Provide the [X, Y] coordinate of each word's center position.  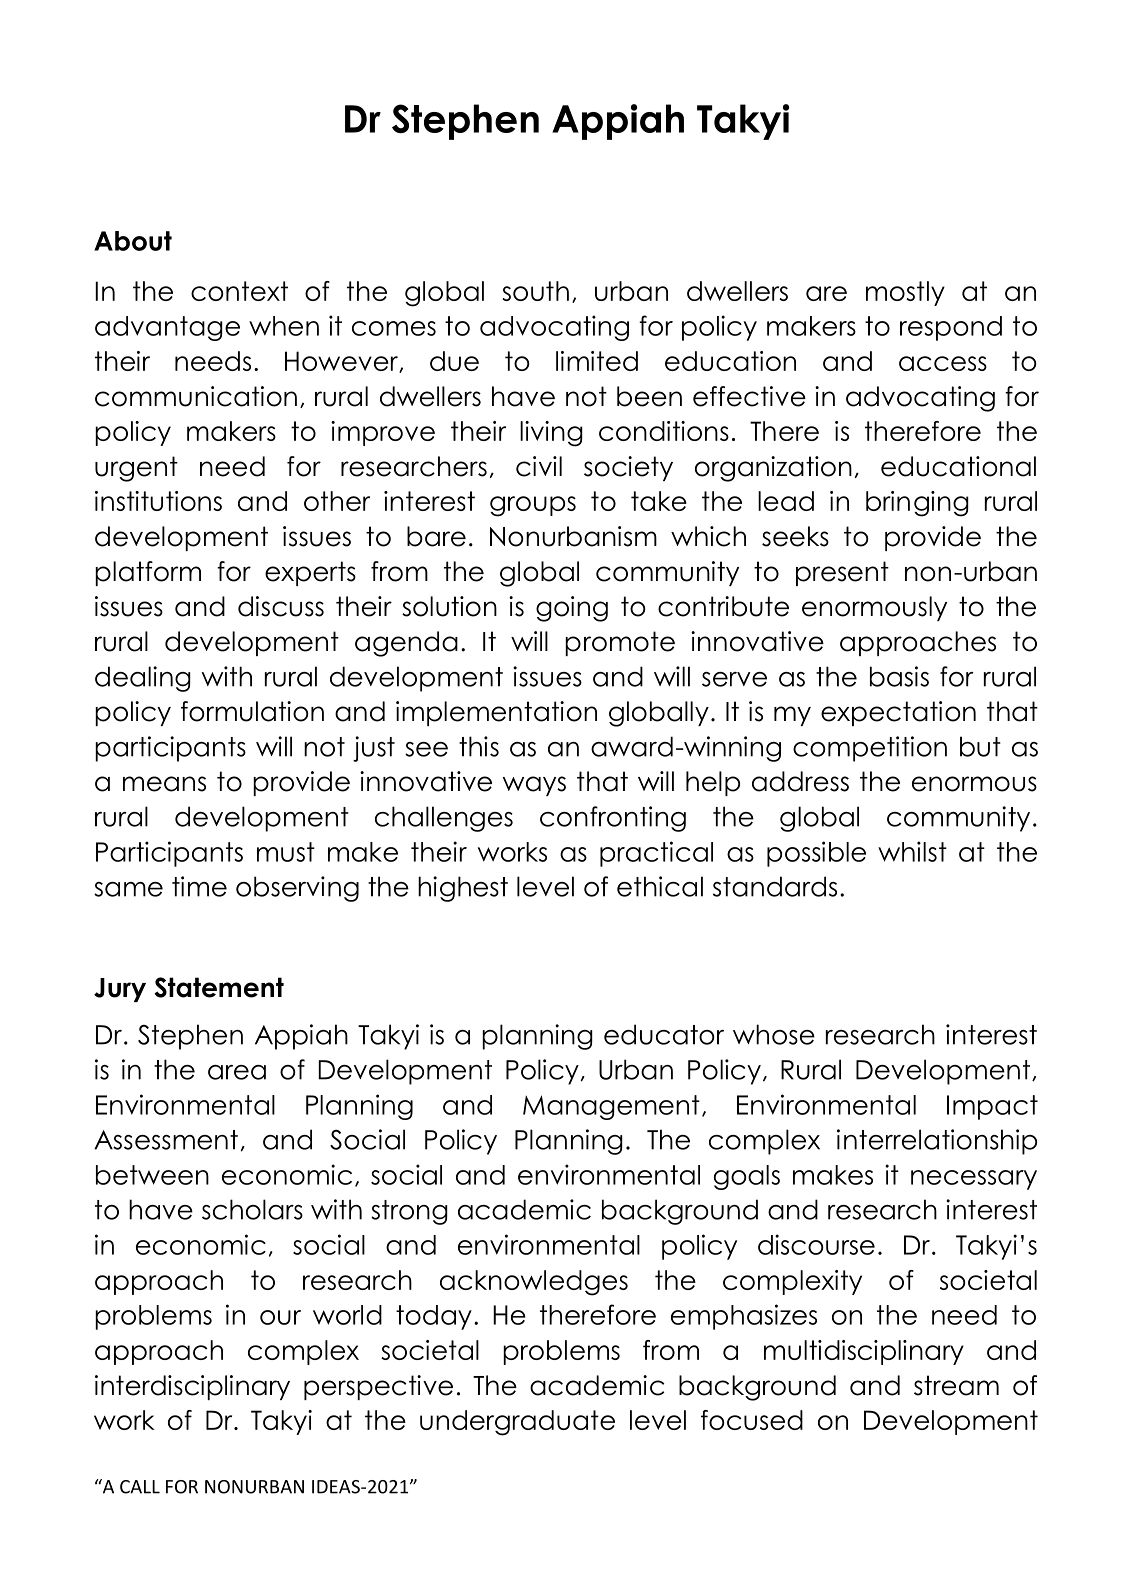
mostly [905, 293]
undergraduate [517, 1423]
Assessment [166, 1140]
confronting [613, 819]
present [842, 573]
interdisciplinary [192, 1387]
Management [611, 1107]
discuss [281, 606]
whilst [912, 851]
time [199, 886]
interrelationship [937, 1142]
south [535, 291]
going [572, 609]
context [239, 291]
